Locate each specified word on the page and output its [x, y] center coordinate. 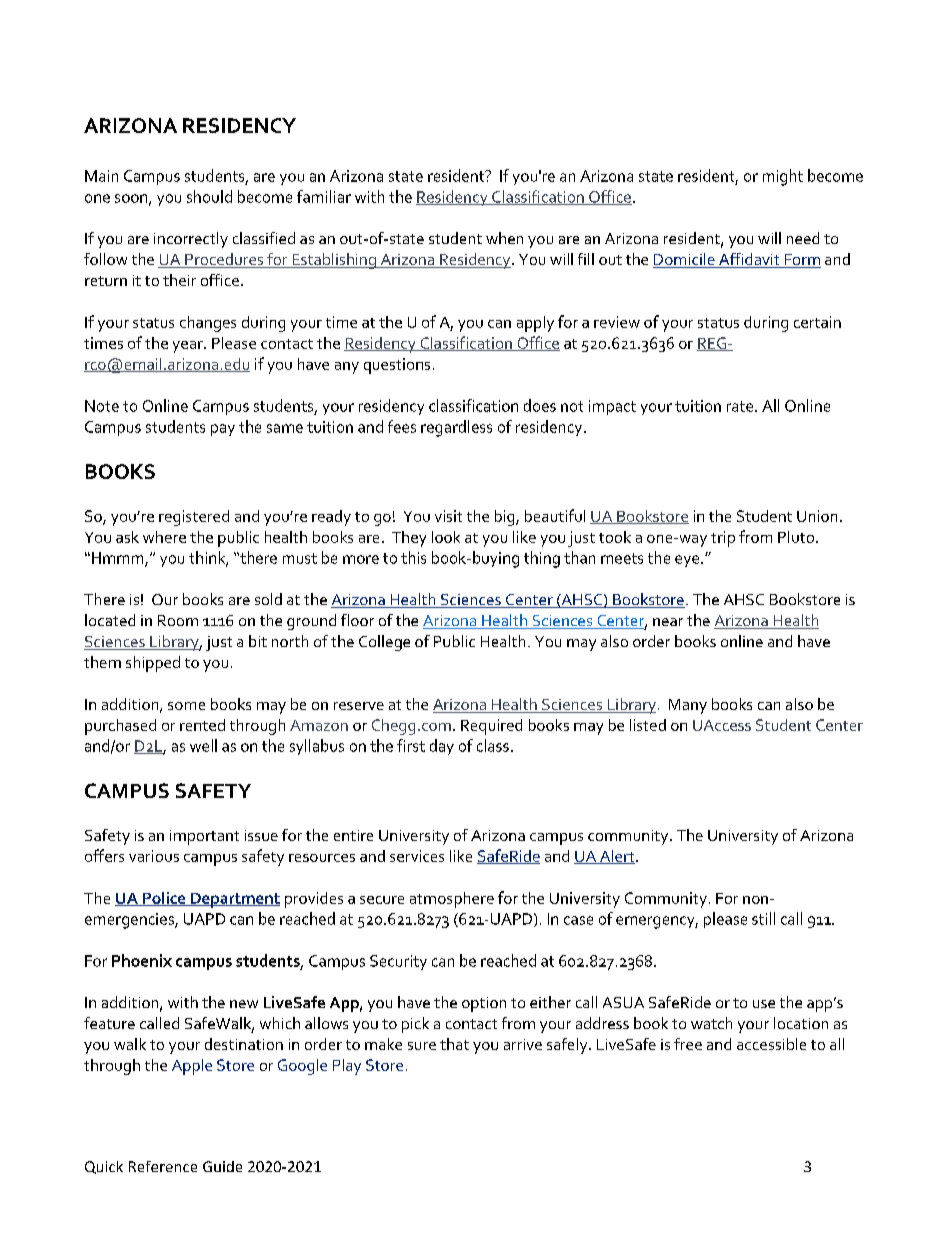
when [504, 238]
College [384, 643]
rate [741, 406]
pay [223, 430]
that [454, 1044]
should [209, 196]
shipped [153, 664]
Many [688, 706]
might [783, 177]
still [763, 918]
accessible [771, 1044]
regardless [456, 428]
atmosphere [452, 900]
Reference [163, 1166]
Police [164, 899]
